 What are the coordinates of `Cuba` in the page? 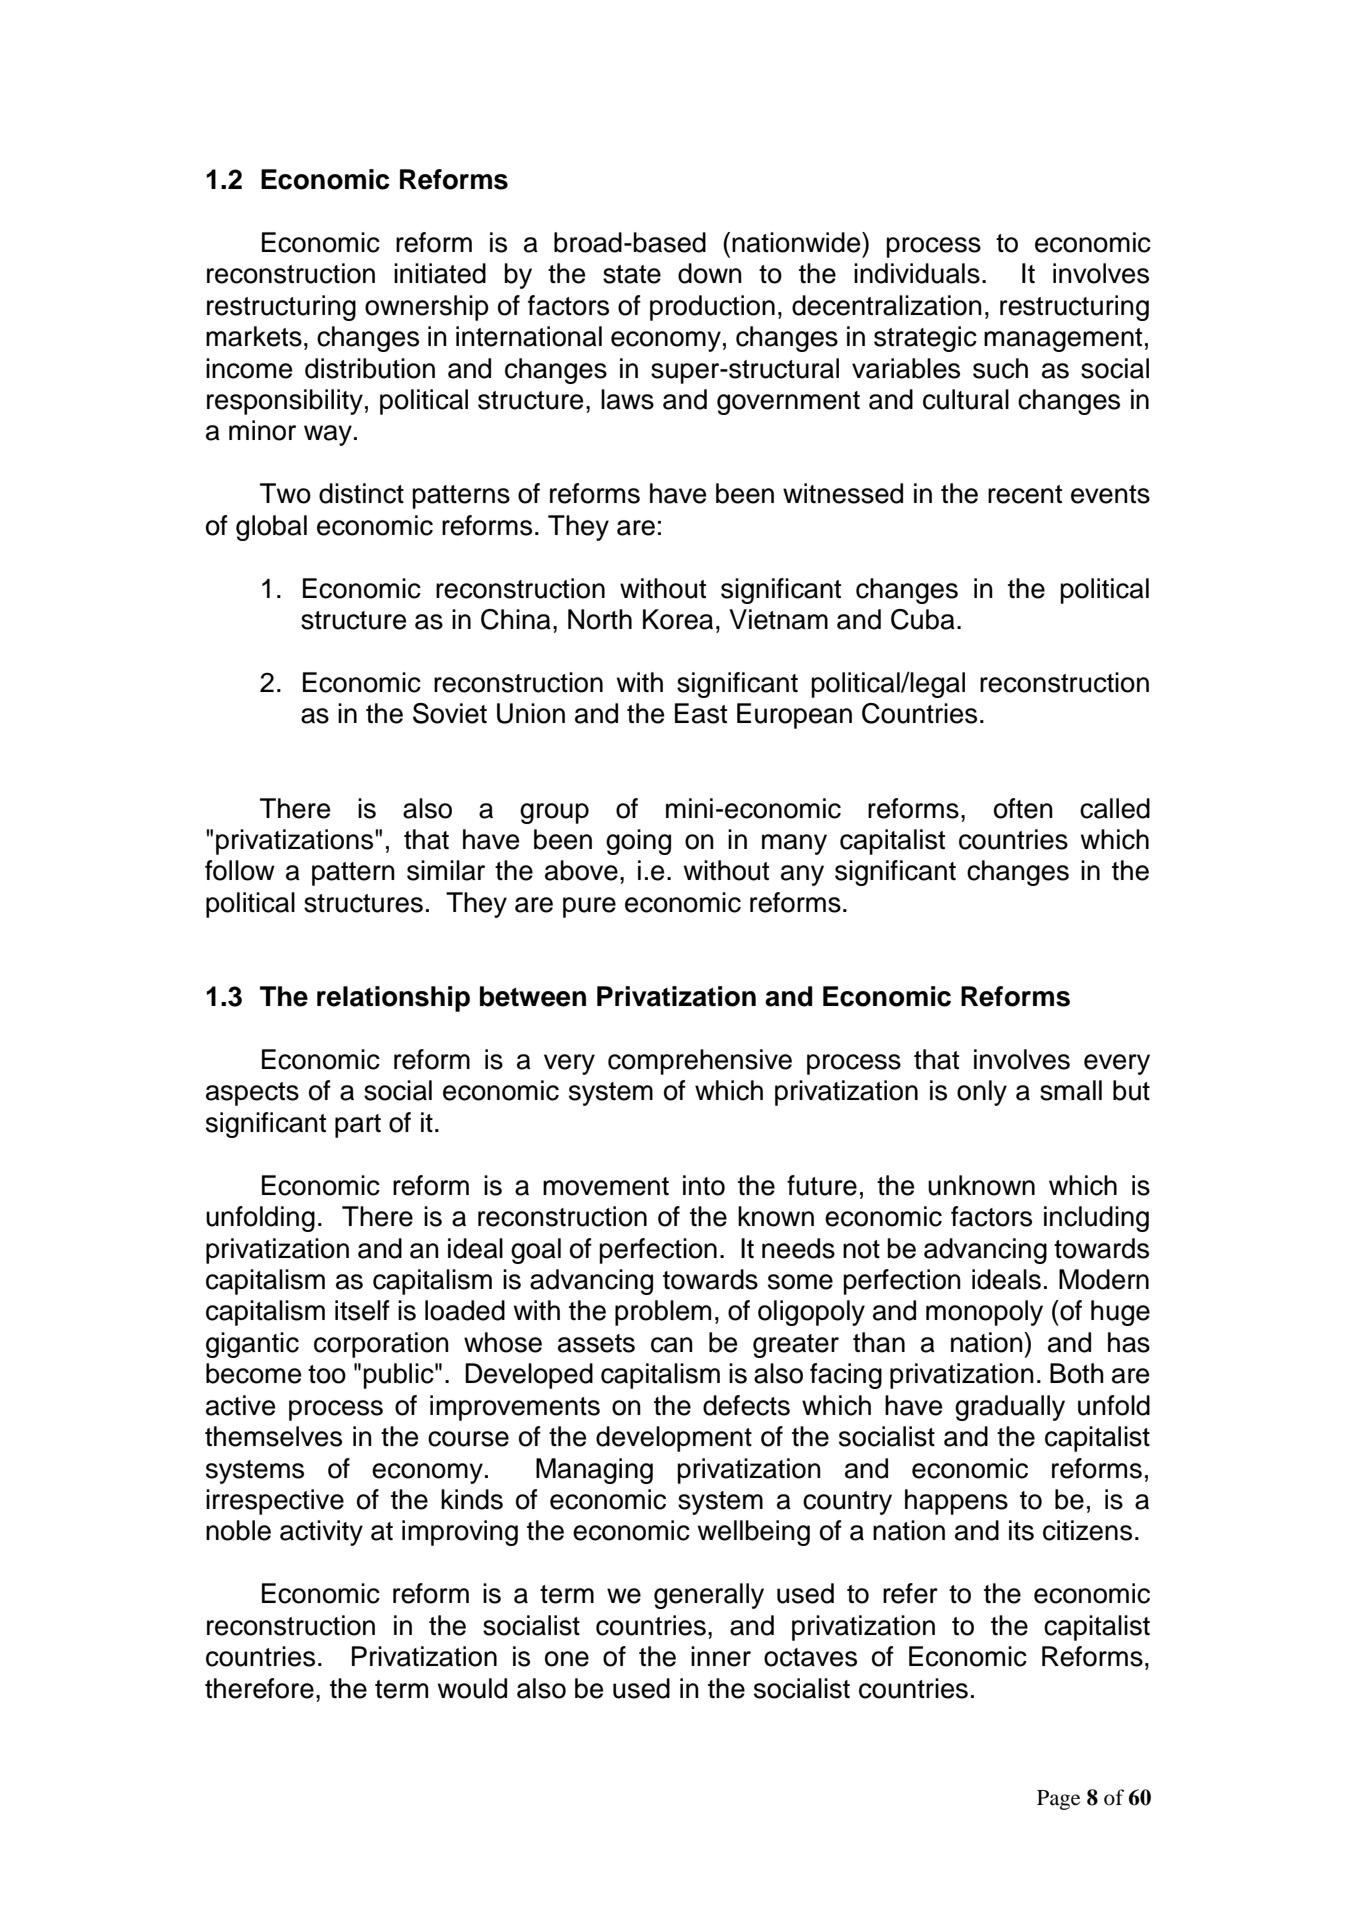 It's located at (923, 619).
